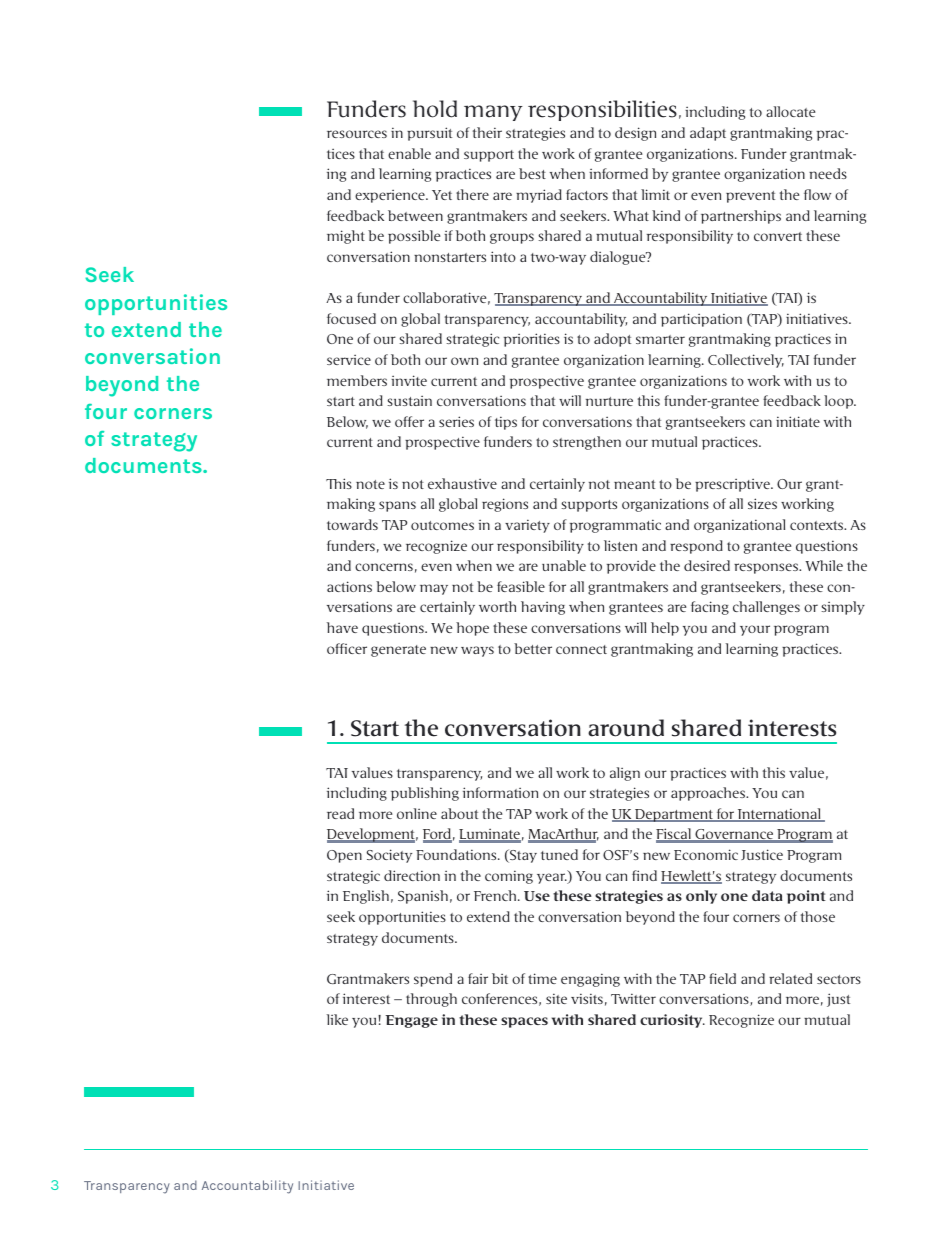 This image has width=952, height=1233. What do you see at coordinates (587, 998) in the image?
I see `visits` at bounding box center [587, 998].
